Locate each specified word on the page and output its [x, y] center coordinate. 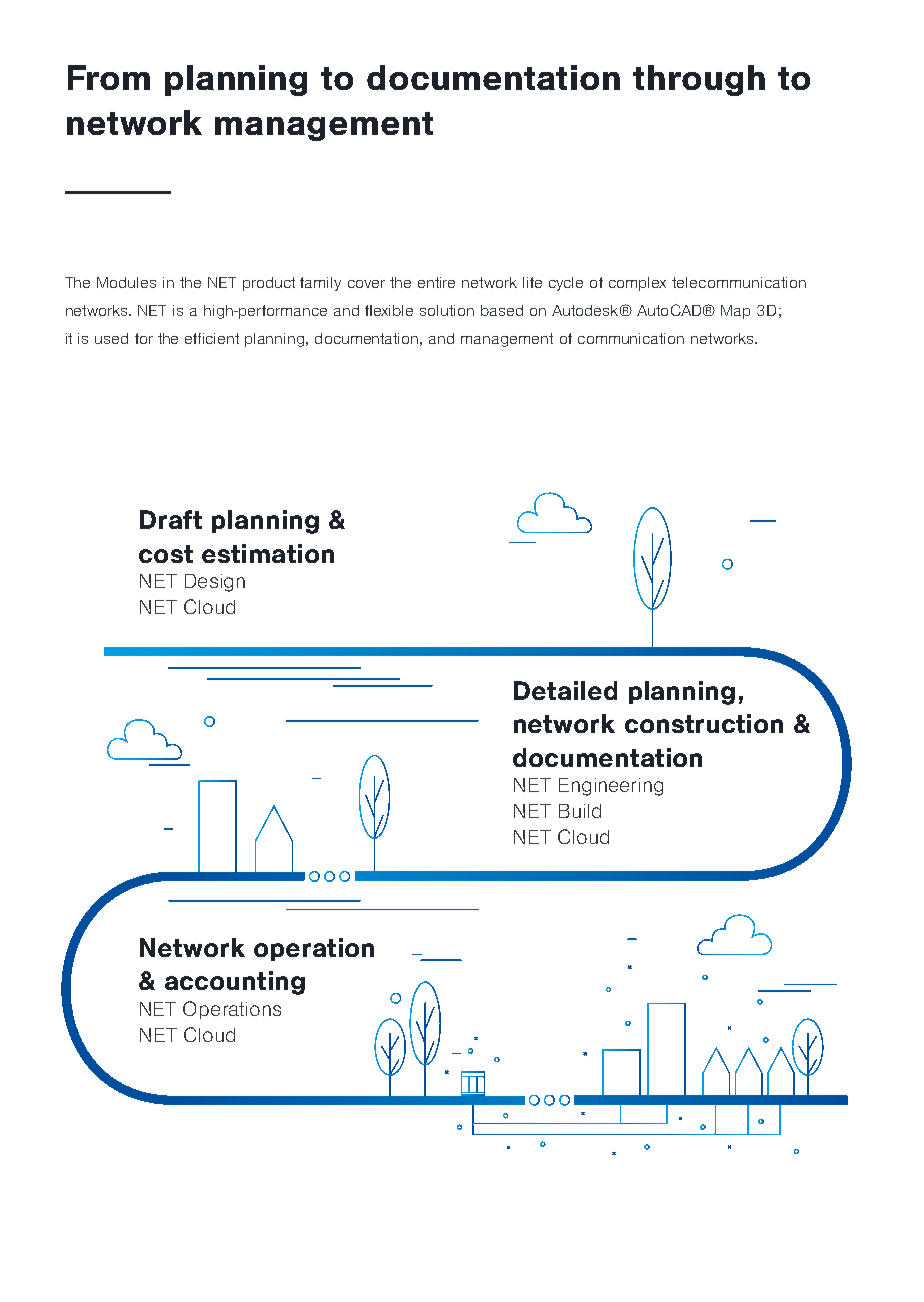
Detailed [565, 690]
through [699, 80]
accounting [235, 983]
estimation [268, 553]
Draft [171, 519]
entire [436, 282]
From [109, 77]
